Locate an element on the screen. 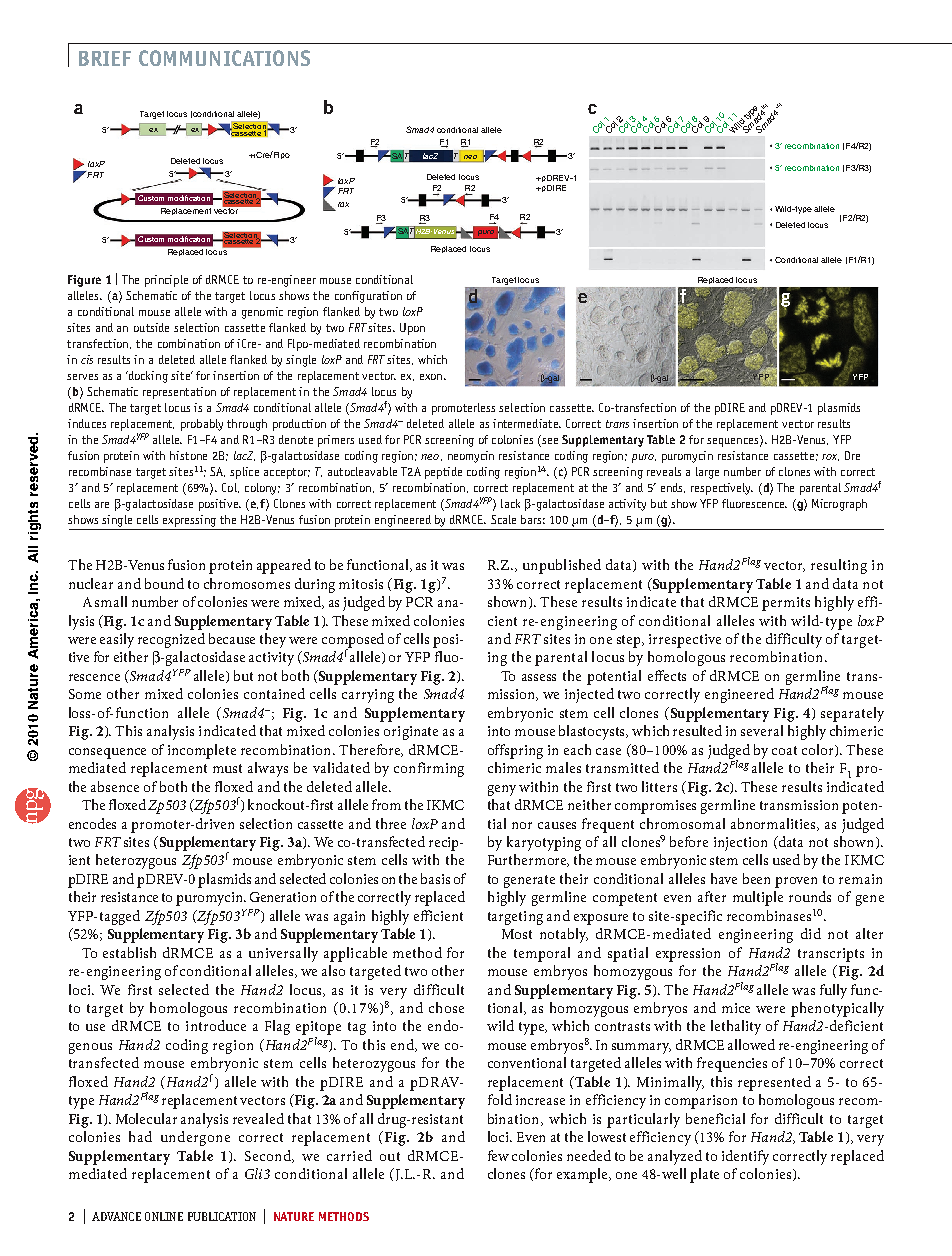 This screenshot has height=1256, width=952. incomplete is located at coordinates (202, 751).
